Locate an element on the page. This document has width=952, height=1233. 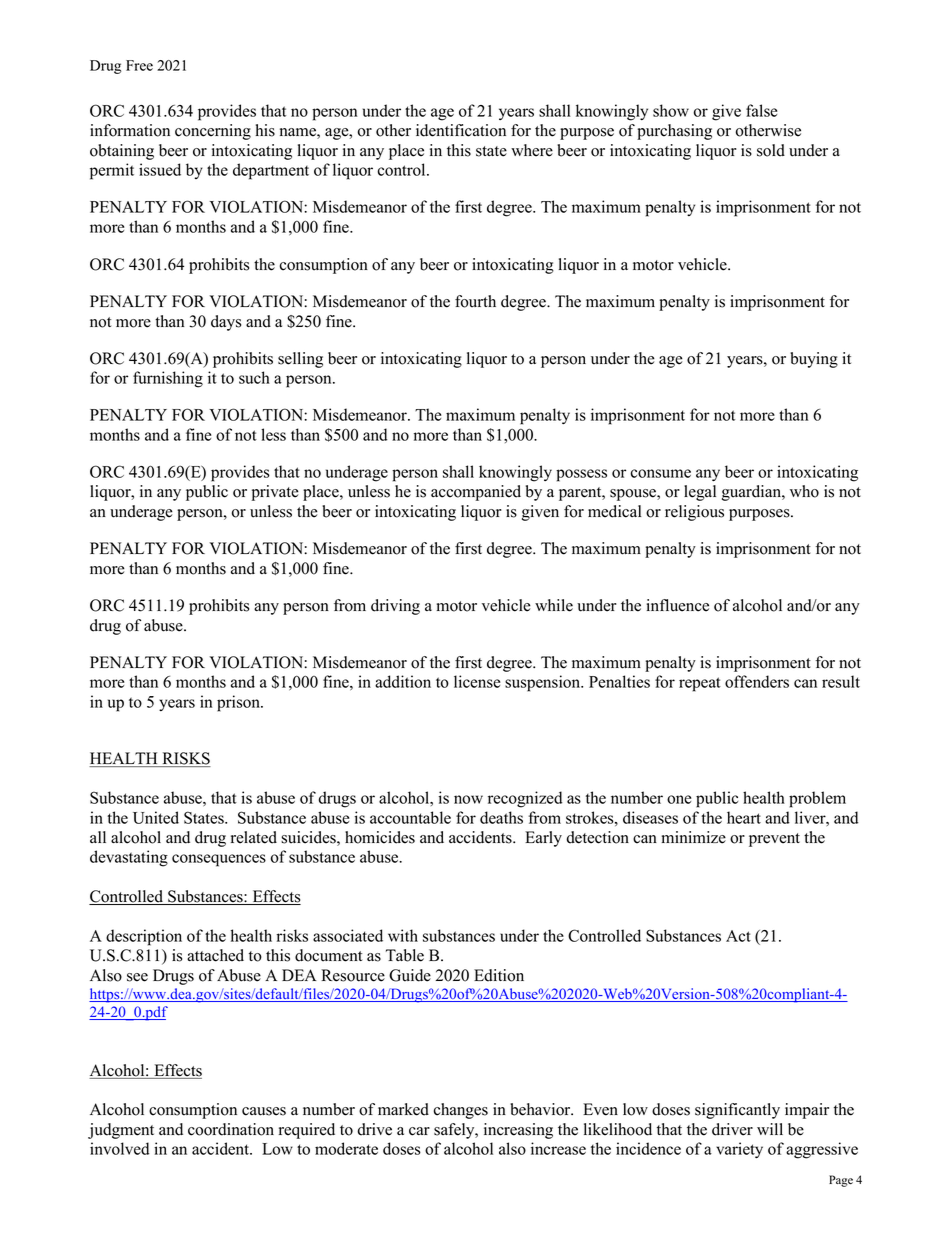
accompanied is located at coordinates (476, 493).
